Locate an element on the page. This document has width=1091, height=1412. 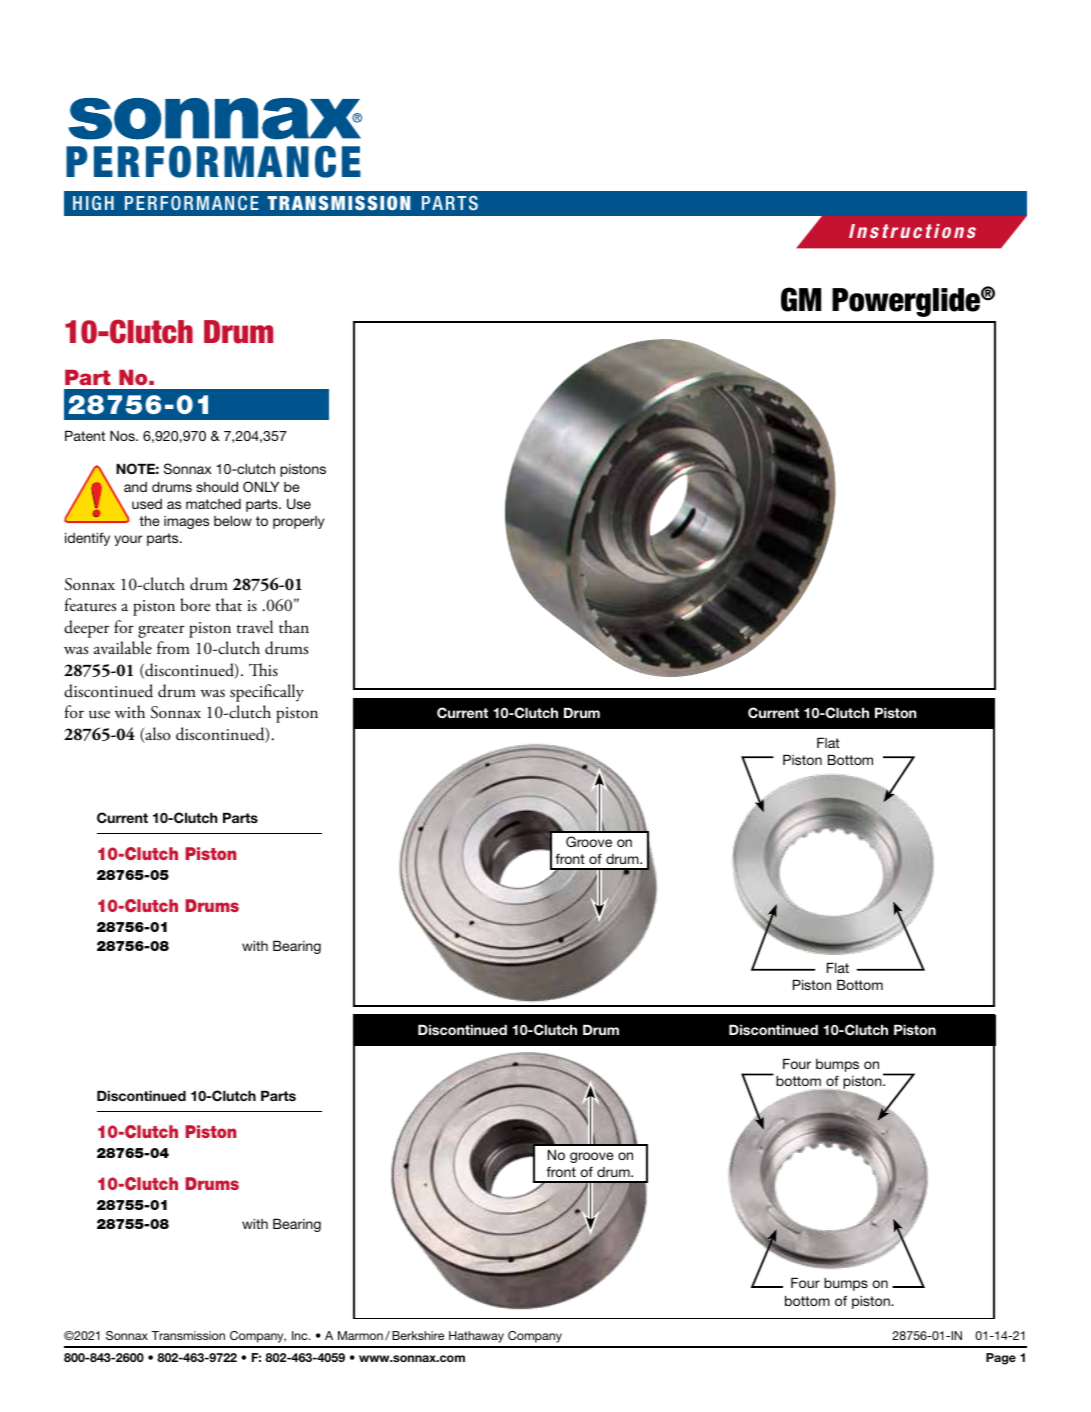
Instructions is located at coordinates (912, 231).
